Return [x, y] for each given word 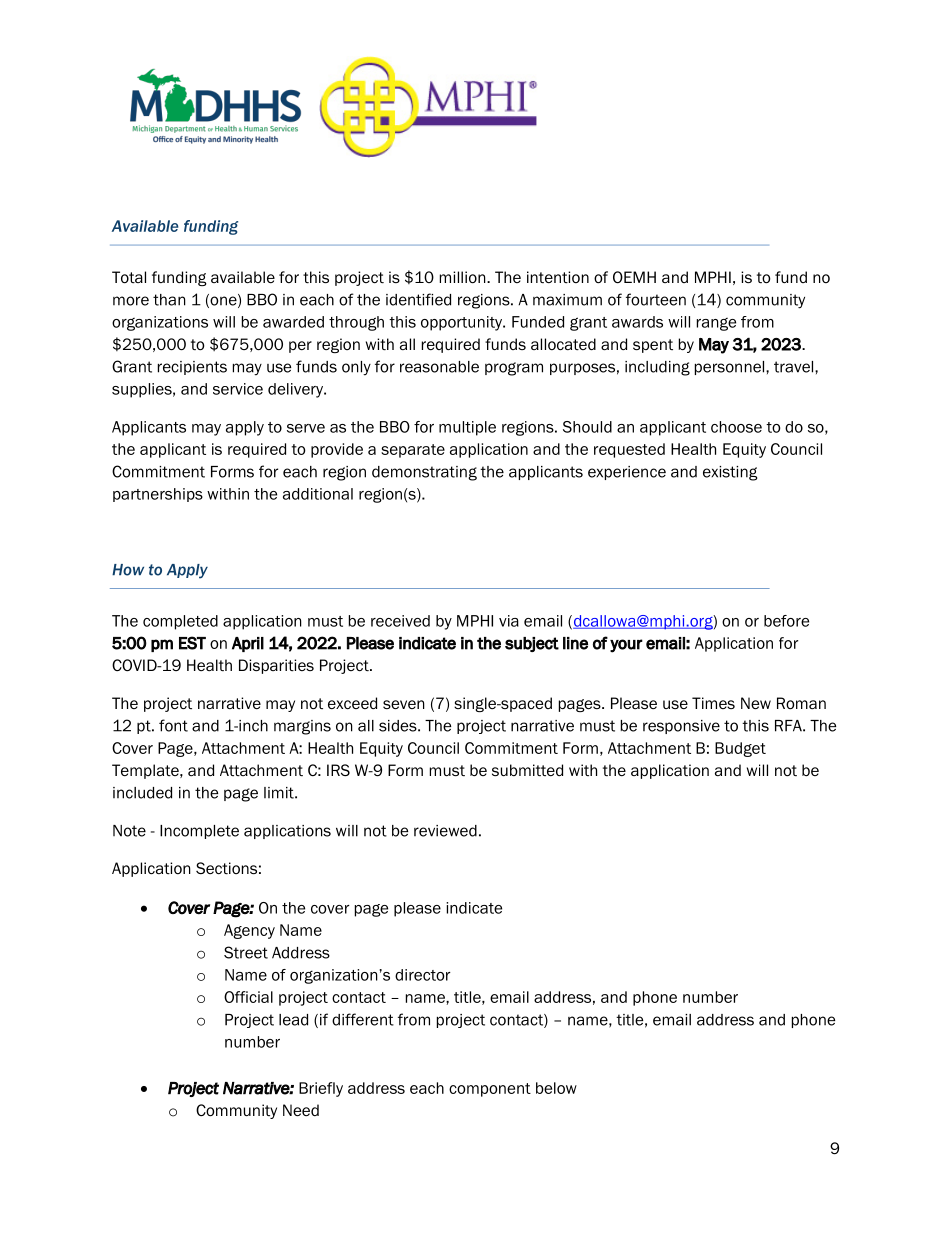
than [169, 300]
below [556, 1088]
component [490, 1090]
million [464, 277]
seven [404, 705]
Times [713, 703]
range [716, 324]
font [173, 725]
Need [301, 1110]
